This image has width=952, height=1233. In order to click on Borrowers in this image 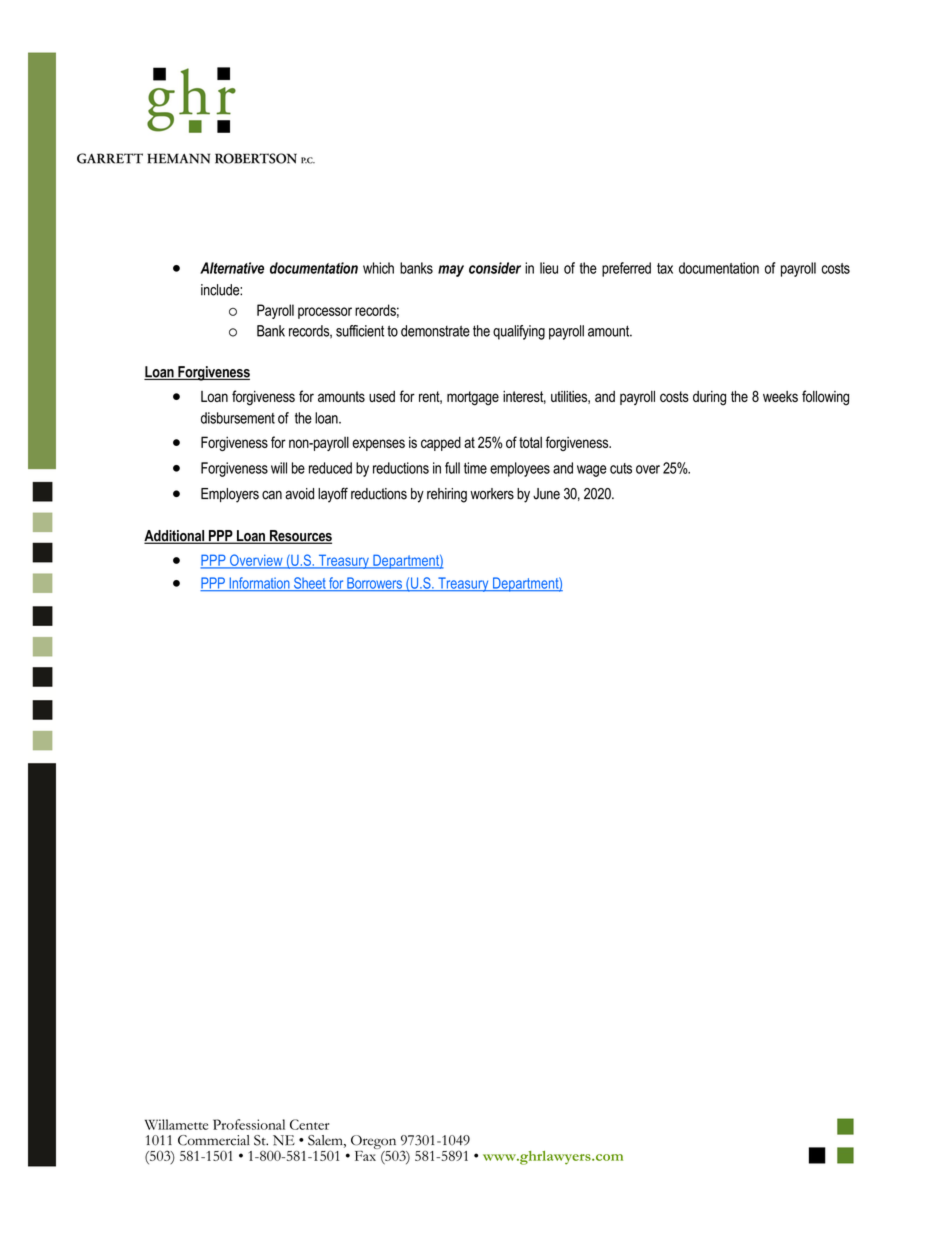, I will do `click(374, 584)`.
